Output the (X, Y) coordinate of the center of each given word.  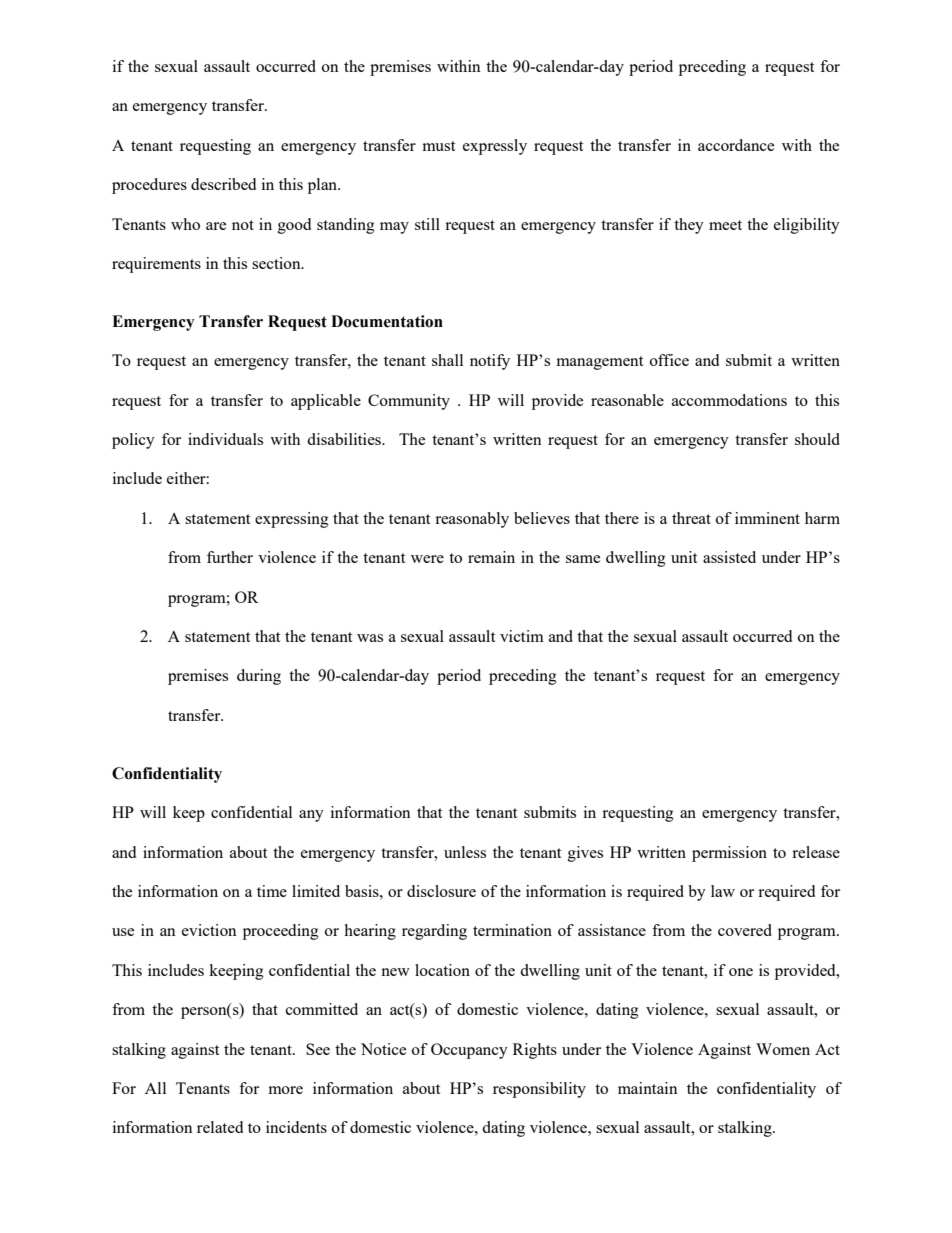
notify (490, 362)
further (230, 557)
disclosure (441, 891)
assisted (729, 557)
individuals (225, 439)
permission (729, 854)
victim (522, 636)
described (223, 184)
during (259, 677)
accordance (736, 145)
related (220, 1127)
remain (491, 557)
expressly (495, 147)
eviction (209, 930)
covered (745, 930)
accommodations (729, 400)
